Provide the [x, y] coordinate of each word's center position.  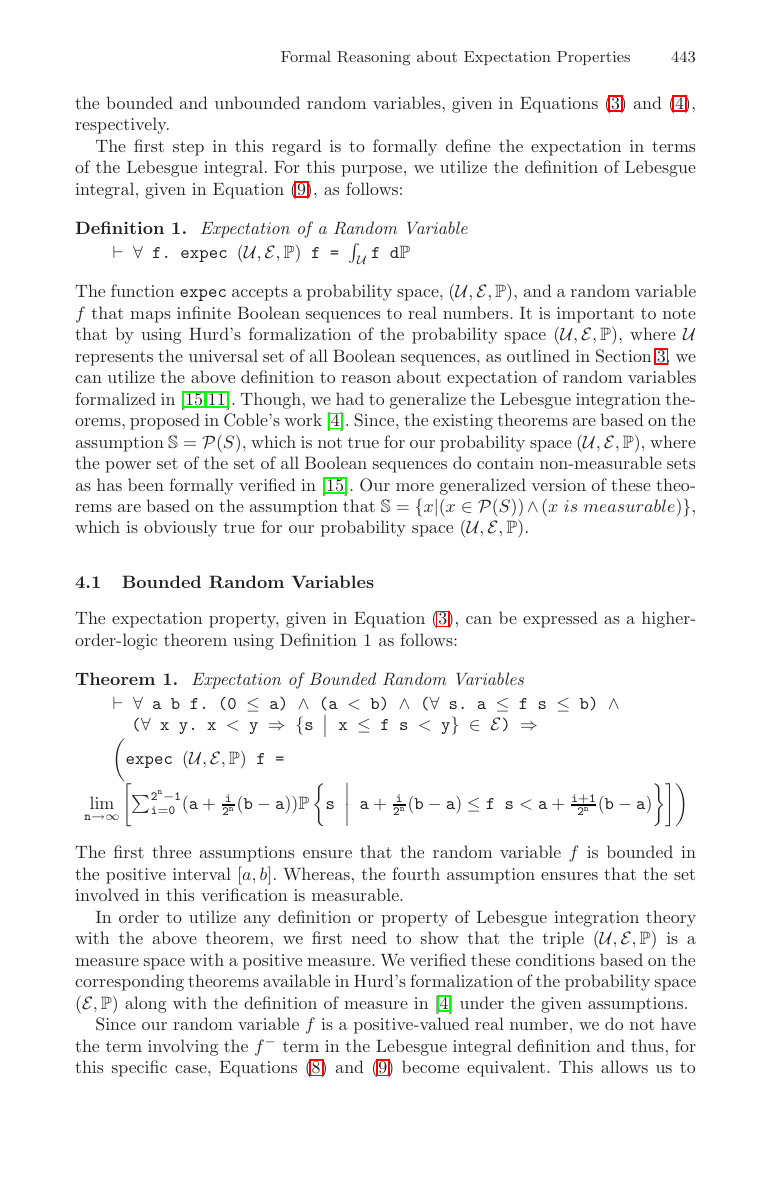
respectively [122, 125]
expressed [560, 619]
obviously [180, 528]
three [171, 851]
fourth [416, 873]
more [415, 487]
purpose [373, 171]
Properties [593, 58]
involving [183, 1047]
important [595, 315]
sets [681, 463]
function [142, 290]
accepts [260, 293]
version [558, 485]
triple [563, 939]
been [146, 484]
